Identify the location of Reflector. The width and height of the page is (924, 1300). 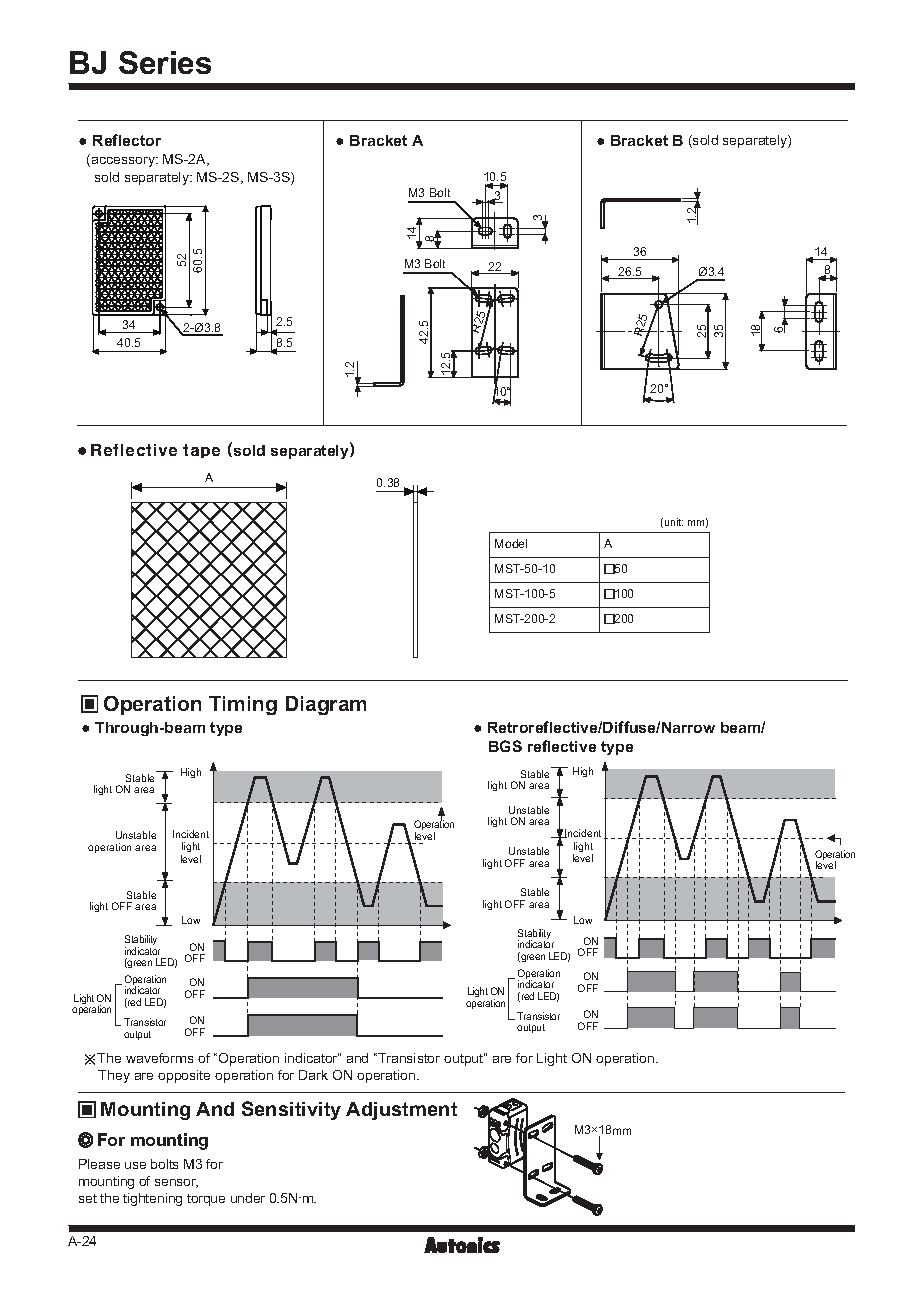
(127, 140).
